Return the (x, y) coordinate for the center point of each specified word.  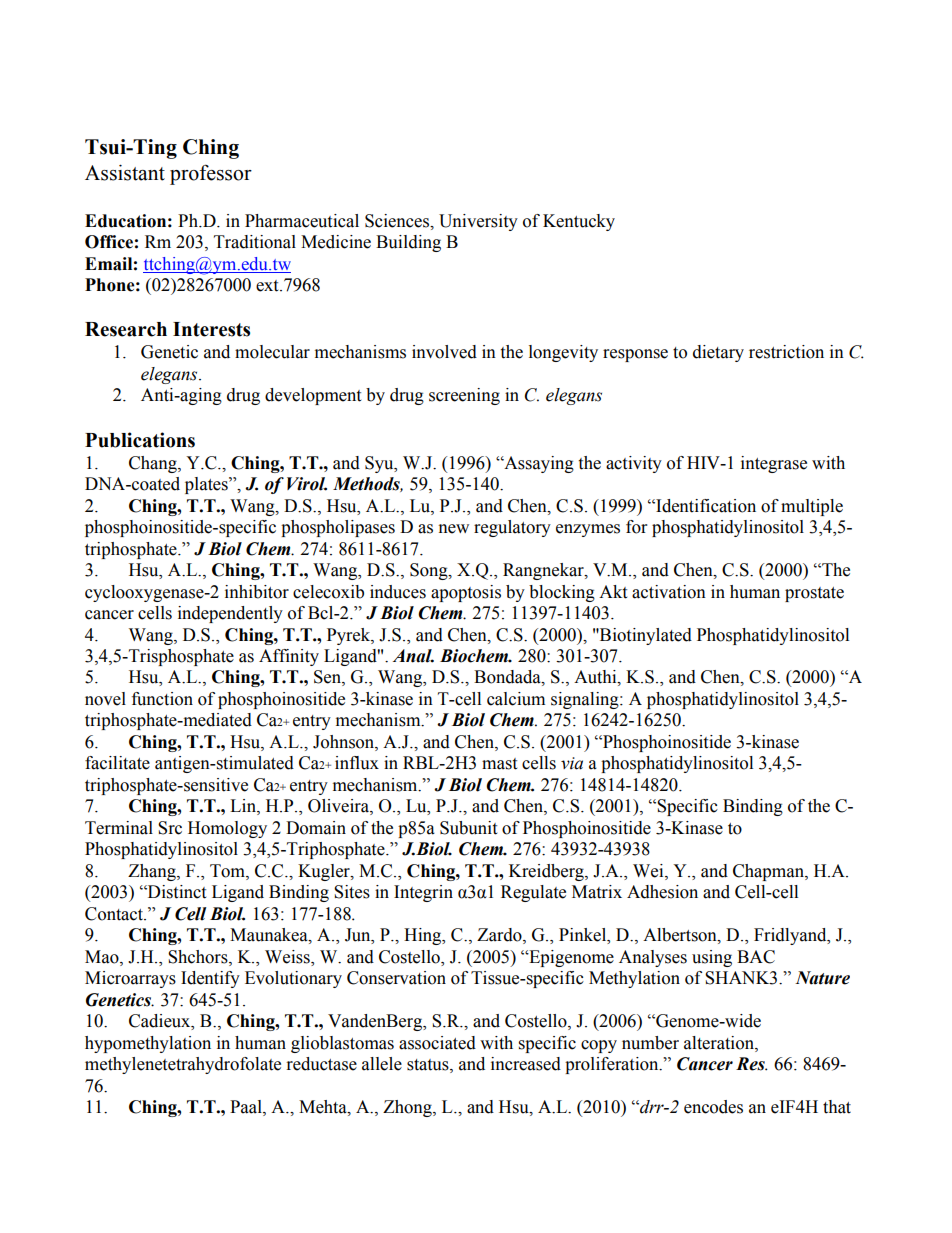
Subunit (468, 828)
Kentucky (579, 222)
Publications (140, 440)
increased (526, 1064)
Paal (247, 1107)
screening (464, 396)
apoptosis (466, 593)
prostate (814, 594)
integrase (774, 464)
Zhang (153, 872)
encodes (713, 1107)
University (478, 222)
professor (211, 174)
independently (230, 614)
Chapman (769, 872)
